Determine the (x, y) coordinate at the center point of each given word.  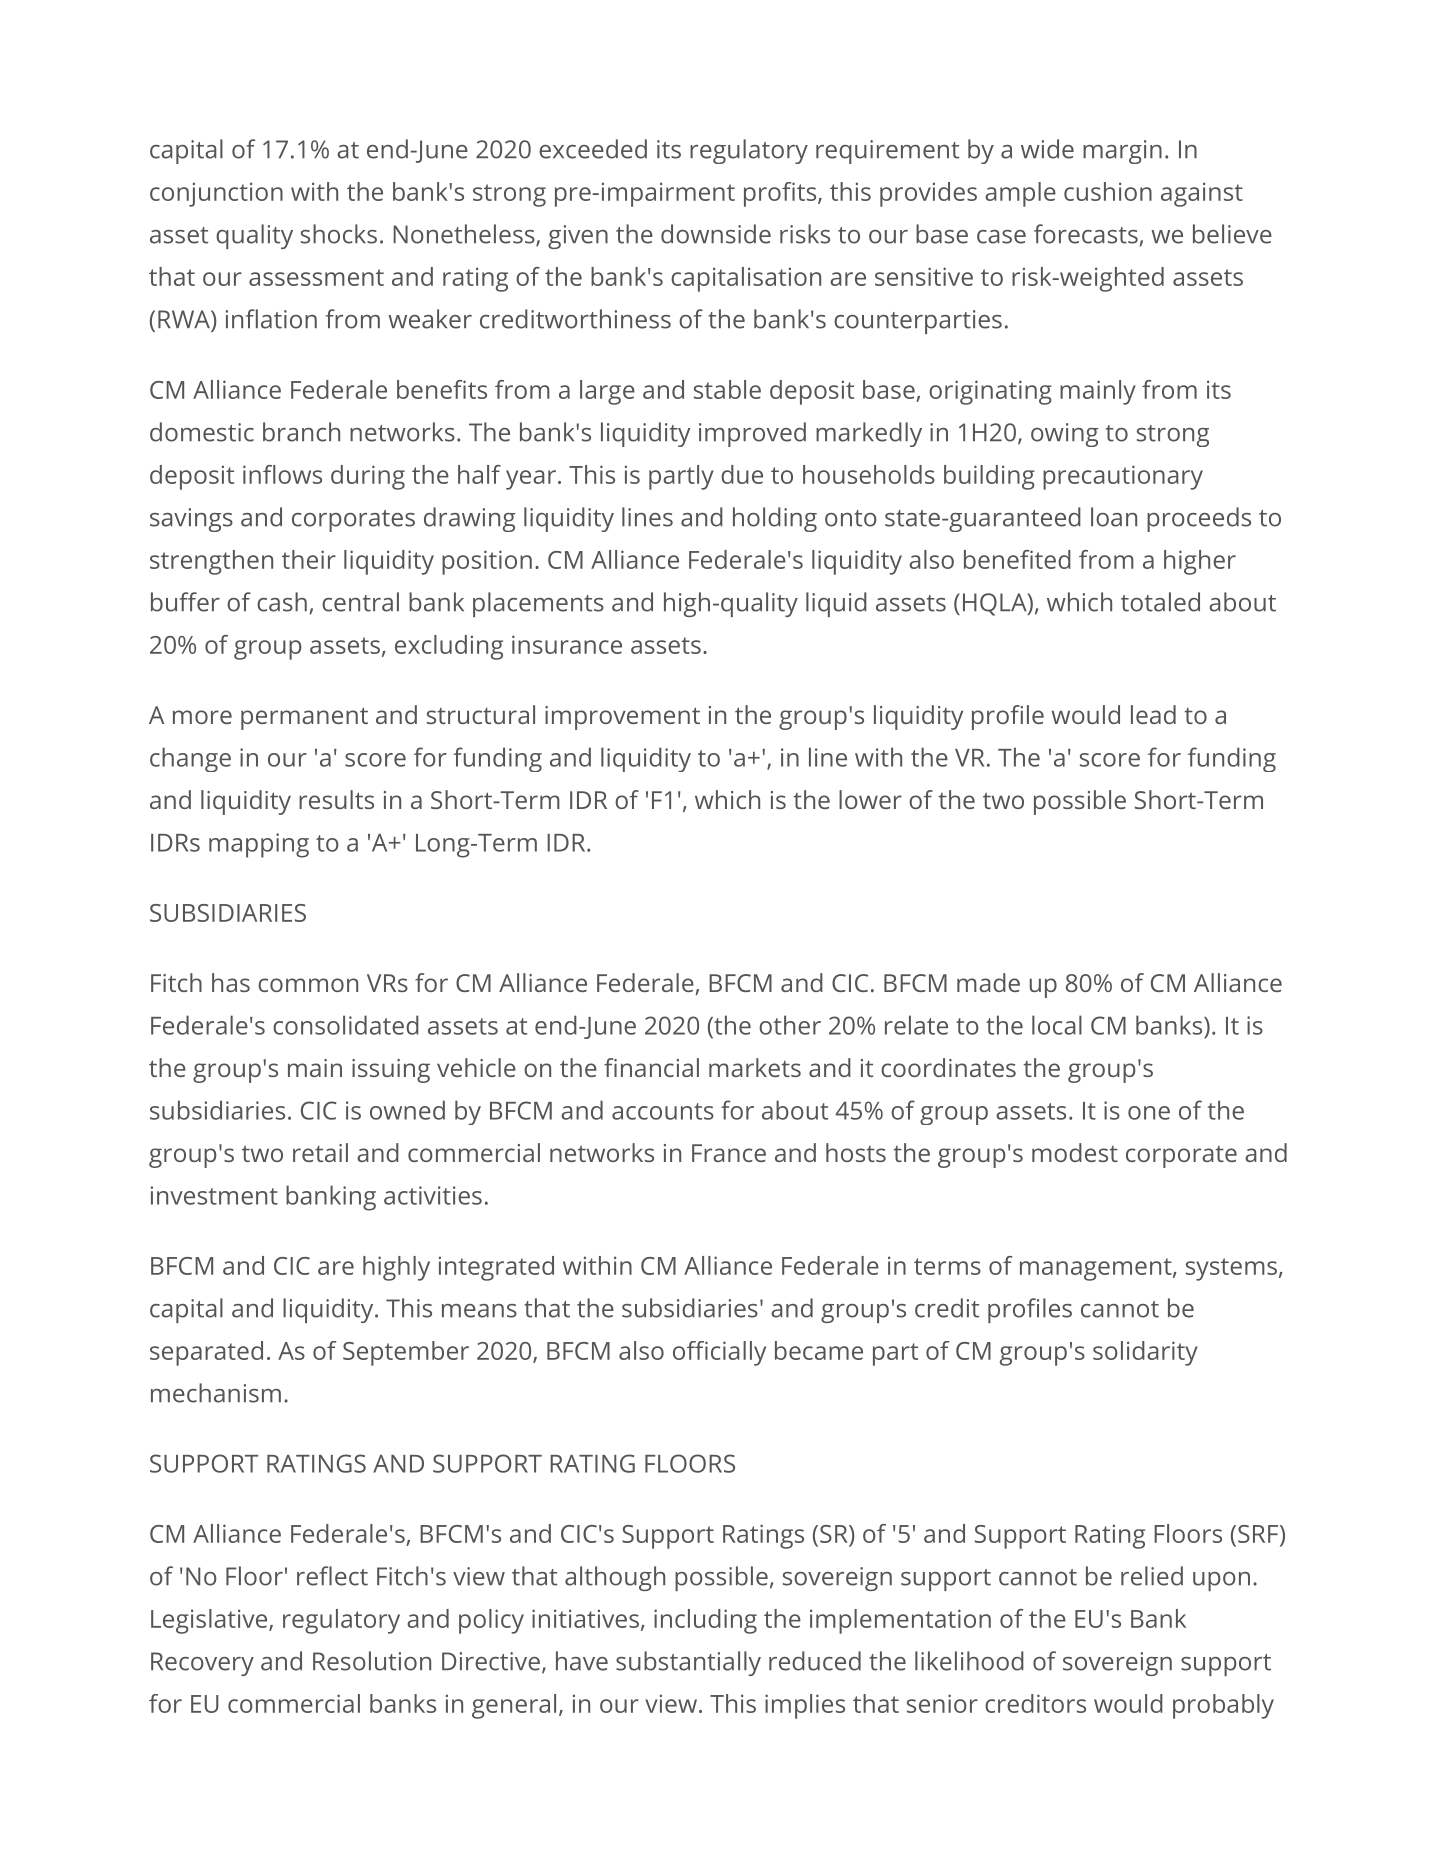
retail (320, 1152)
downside (716, 234)
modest (1075, 1152)
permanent (304, 718)
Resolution (372, 1661)
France (729, 1153)
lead (1153, 714)
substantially (688, 1663)
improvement (622, 718)
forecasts (1086, 234)
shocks (339, 234)
